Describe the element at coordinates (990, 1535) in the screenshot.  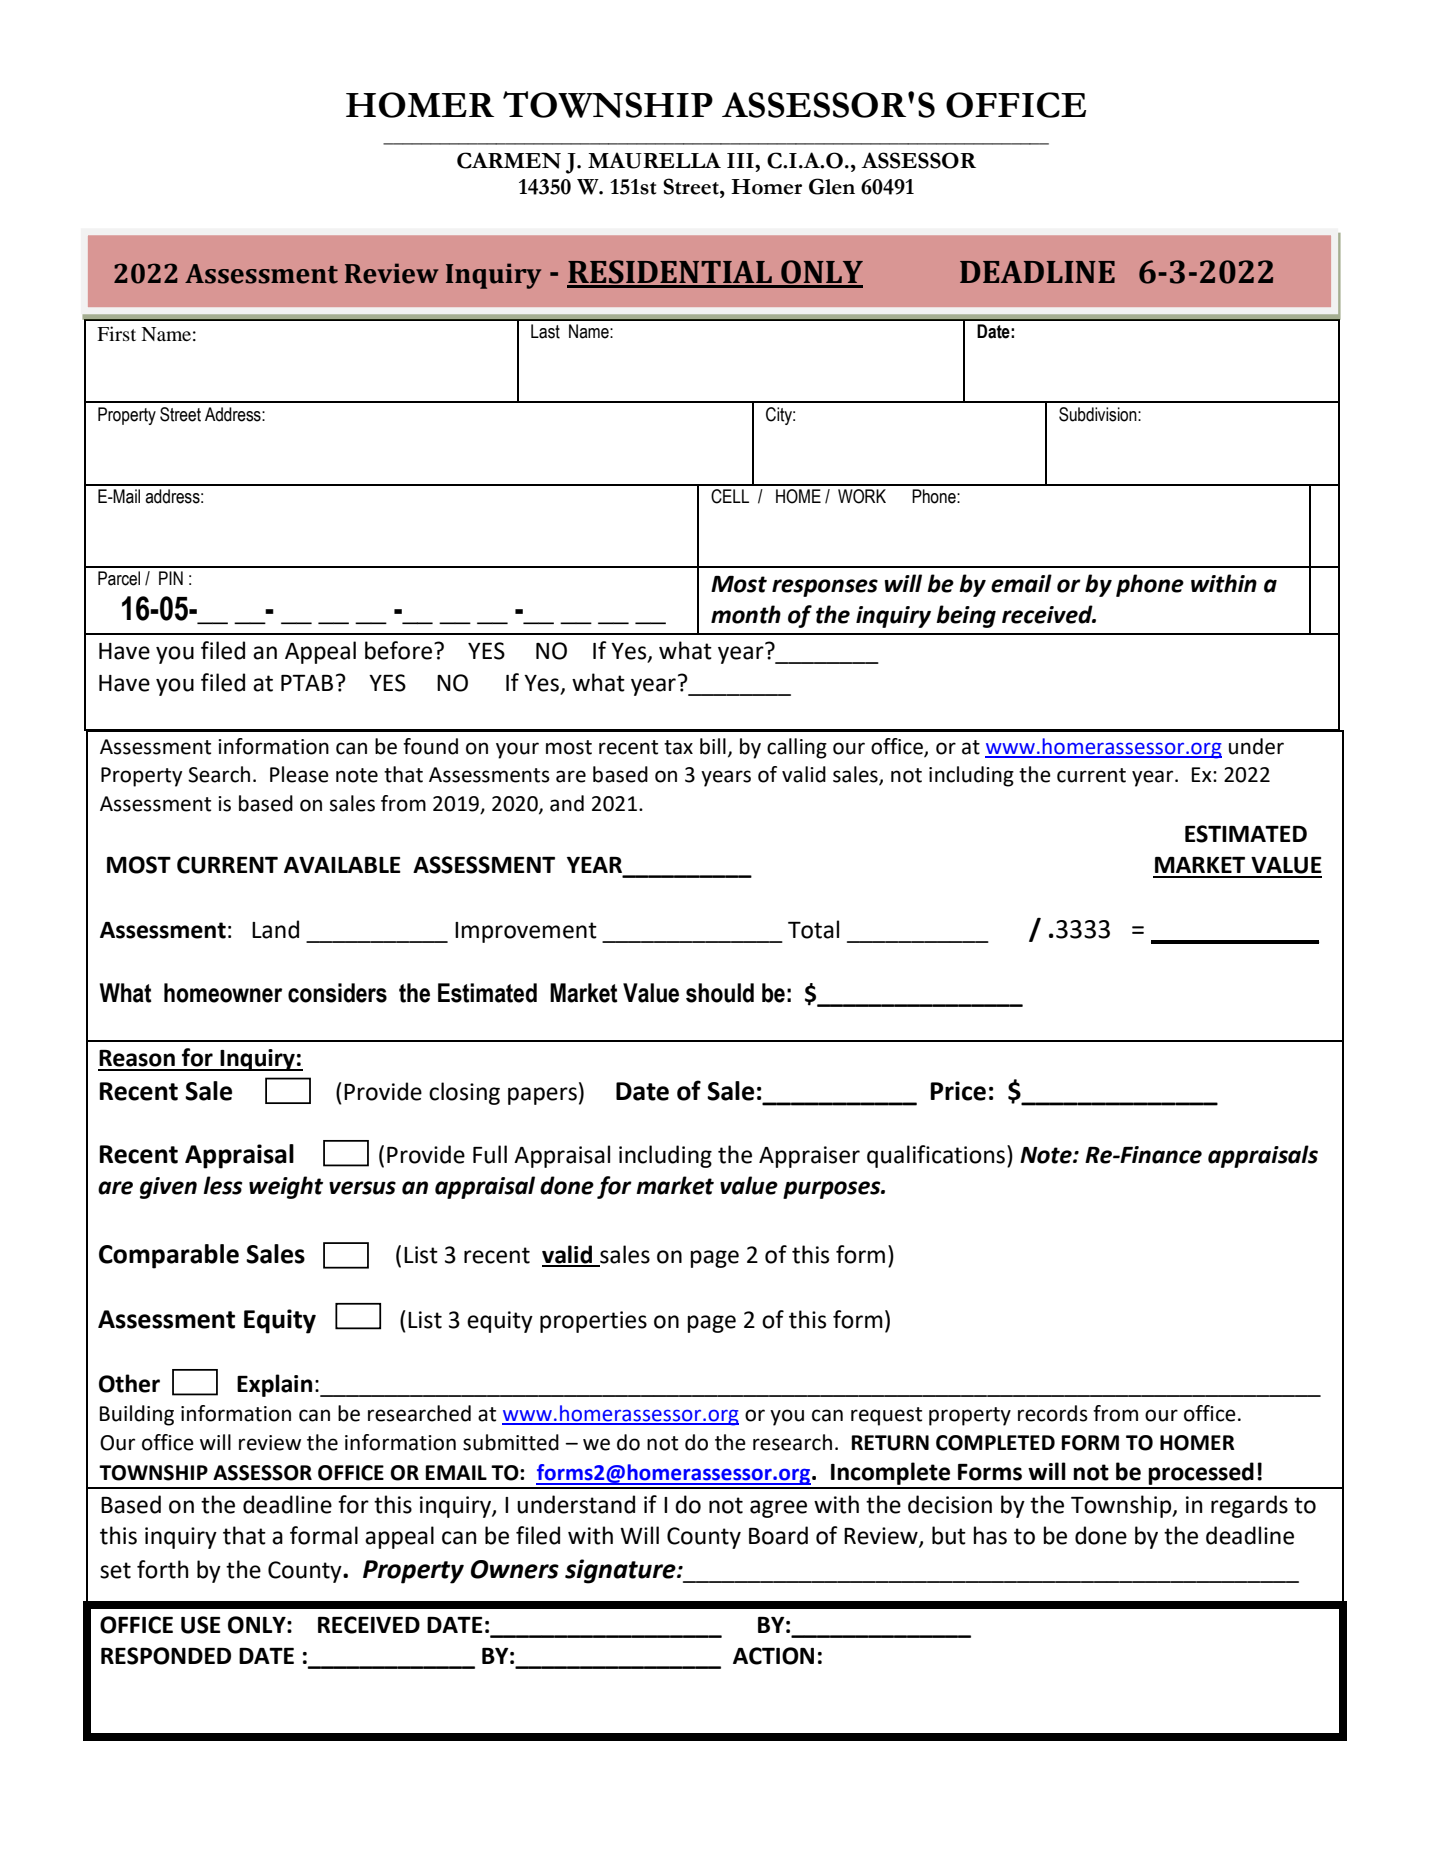
I see `has` at that location.
